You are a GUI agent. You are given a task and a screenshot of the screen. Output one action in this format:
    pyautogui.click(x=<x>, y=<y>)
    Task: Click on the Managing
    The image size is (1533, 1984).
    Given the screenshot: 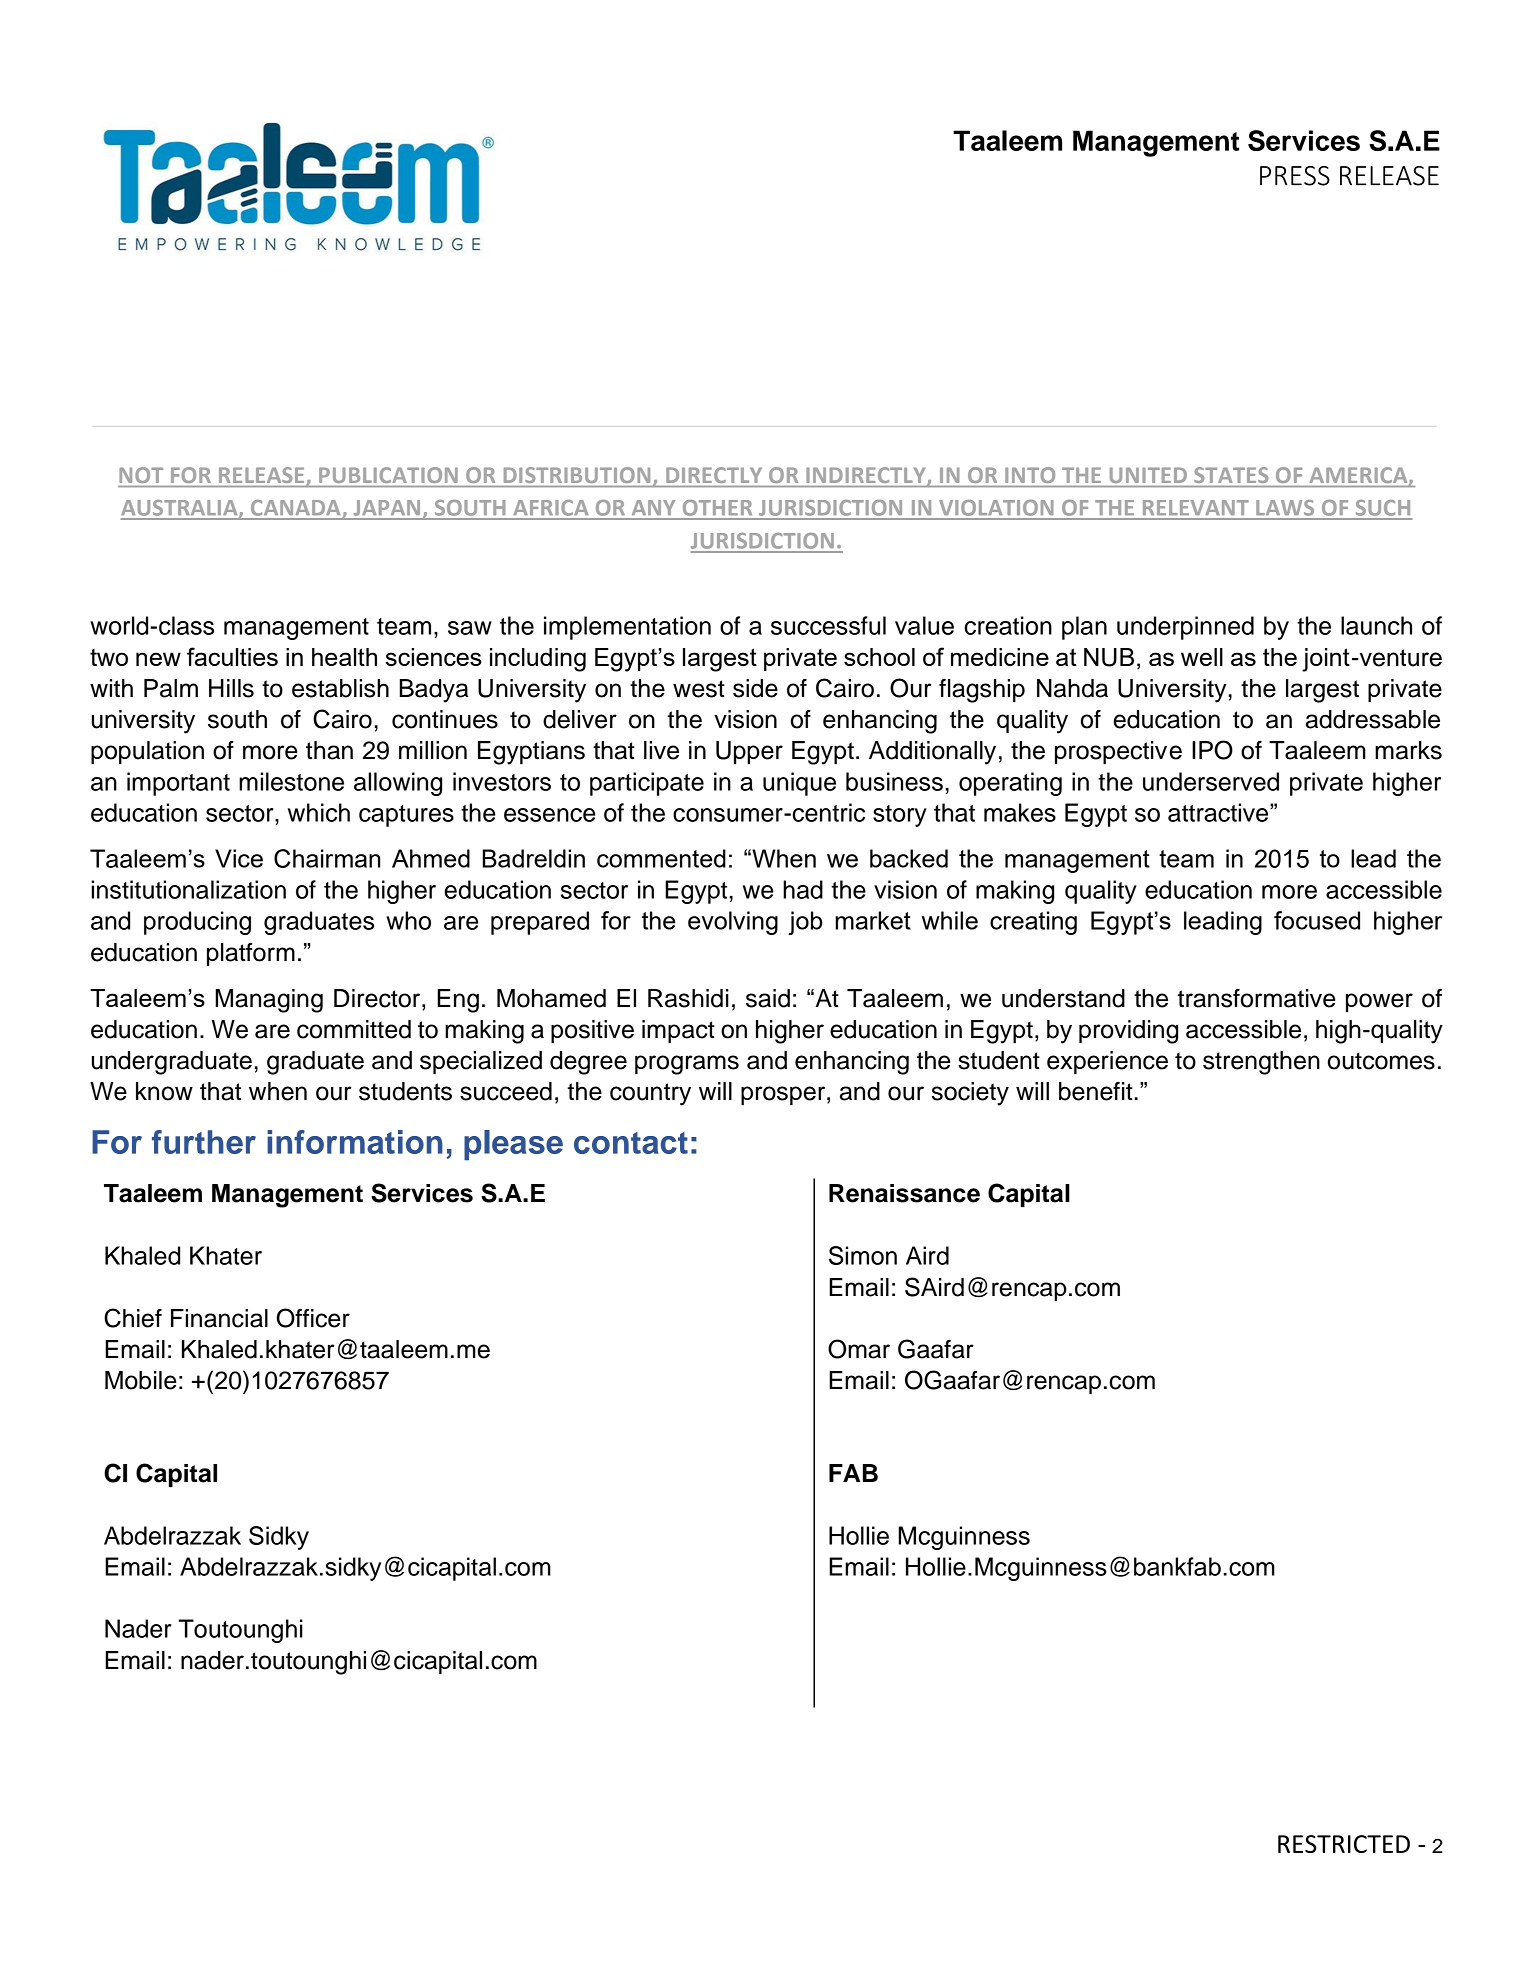 What is the action you would take?
    pyautogui.click(x=269, y=1001)
